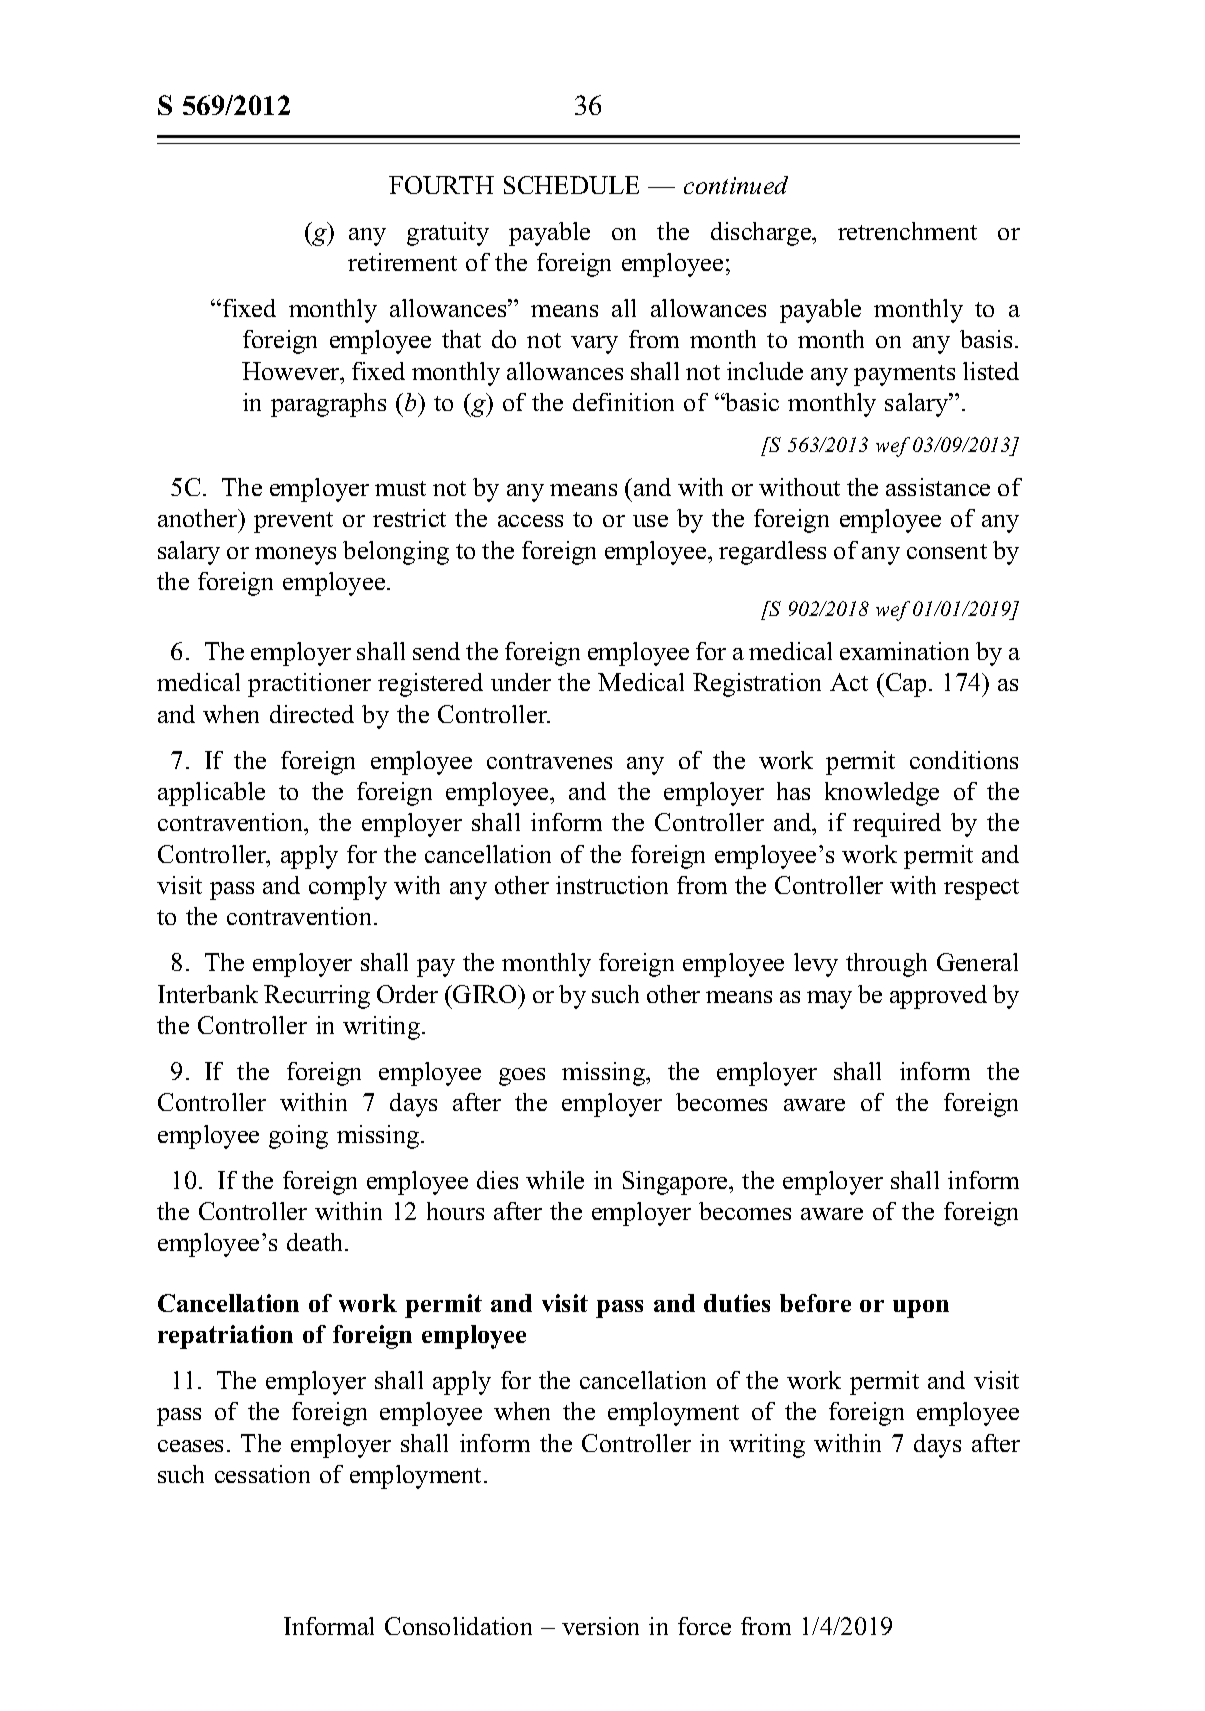  What do you see at coordinates (571, 185) in the page?
I see `SCHEDULE` at bounding box center [571, 185].
